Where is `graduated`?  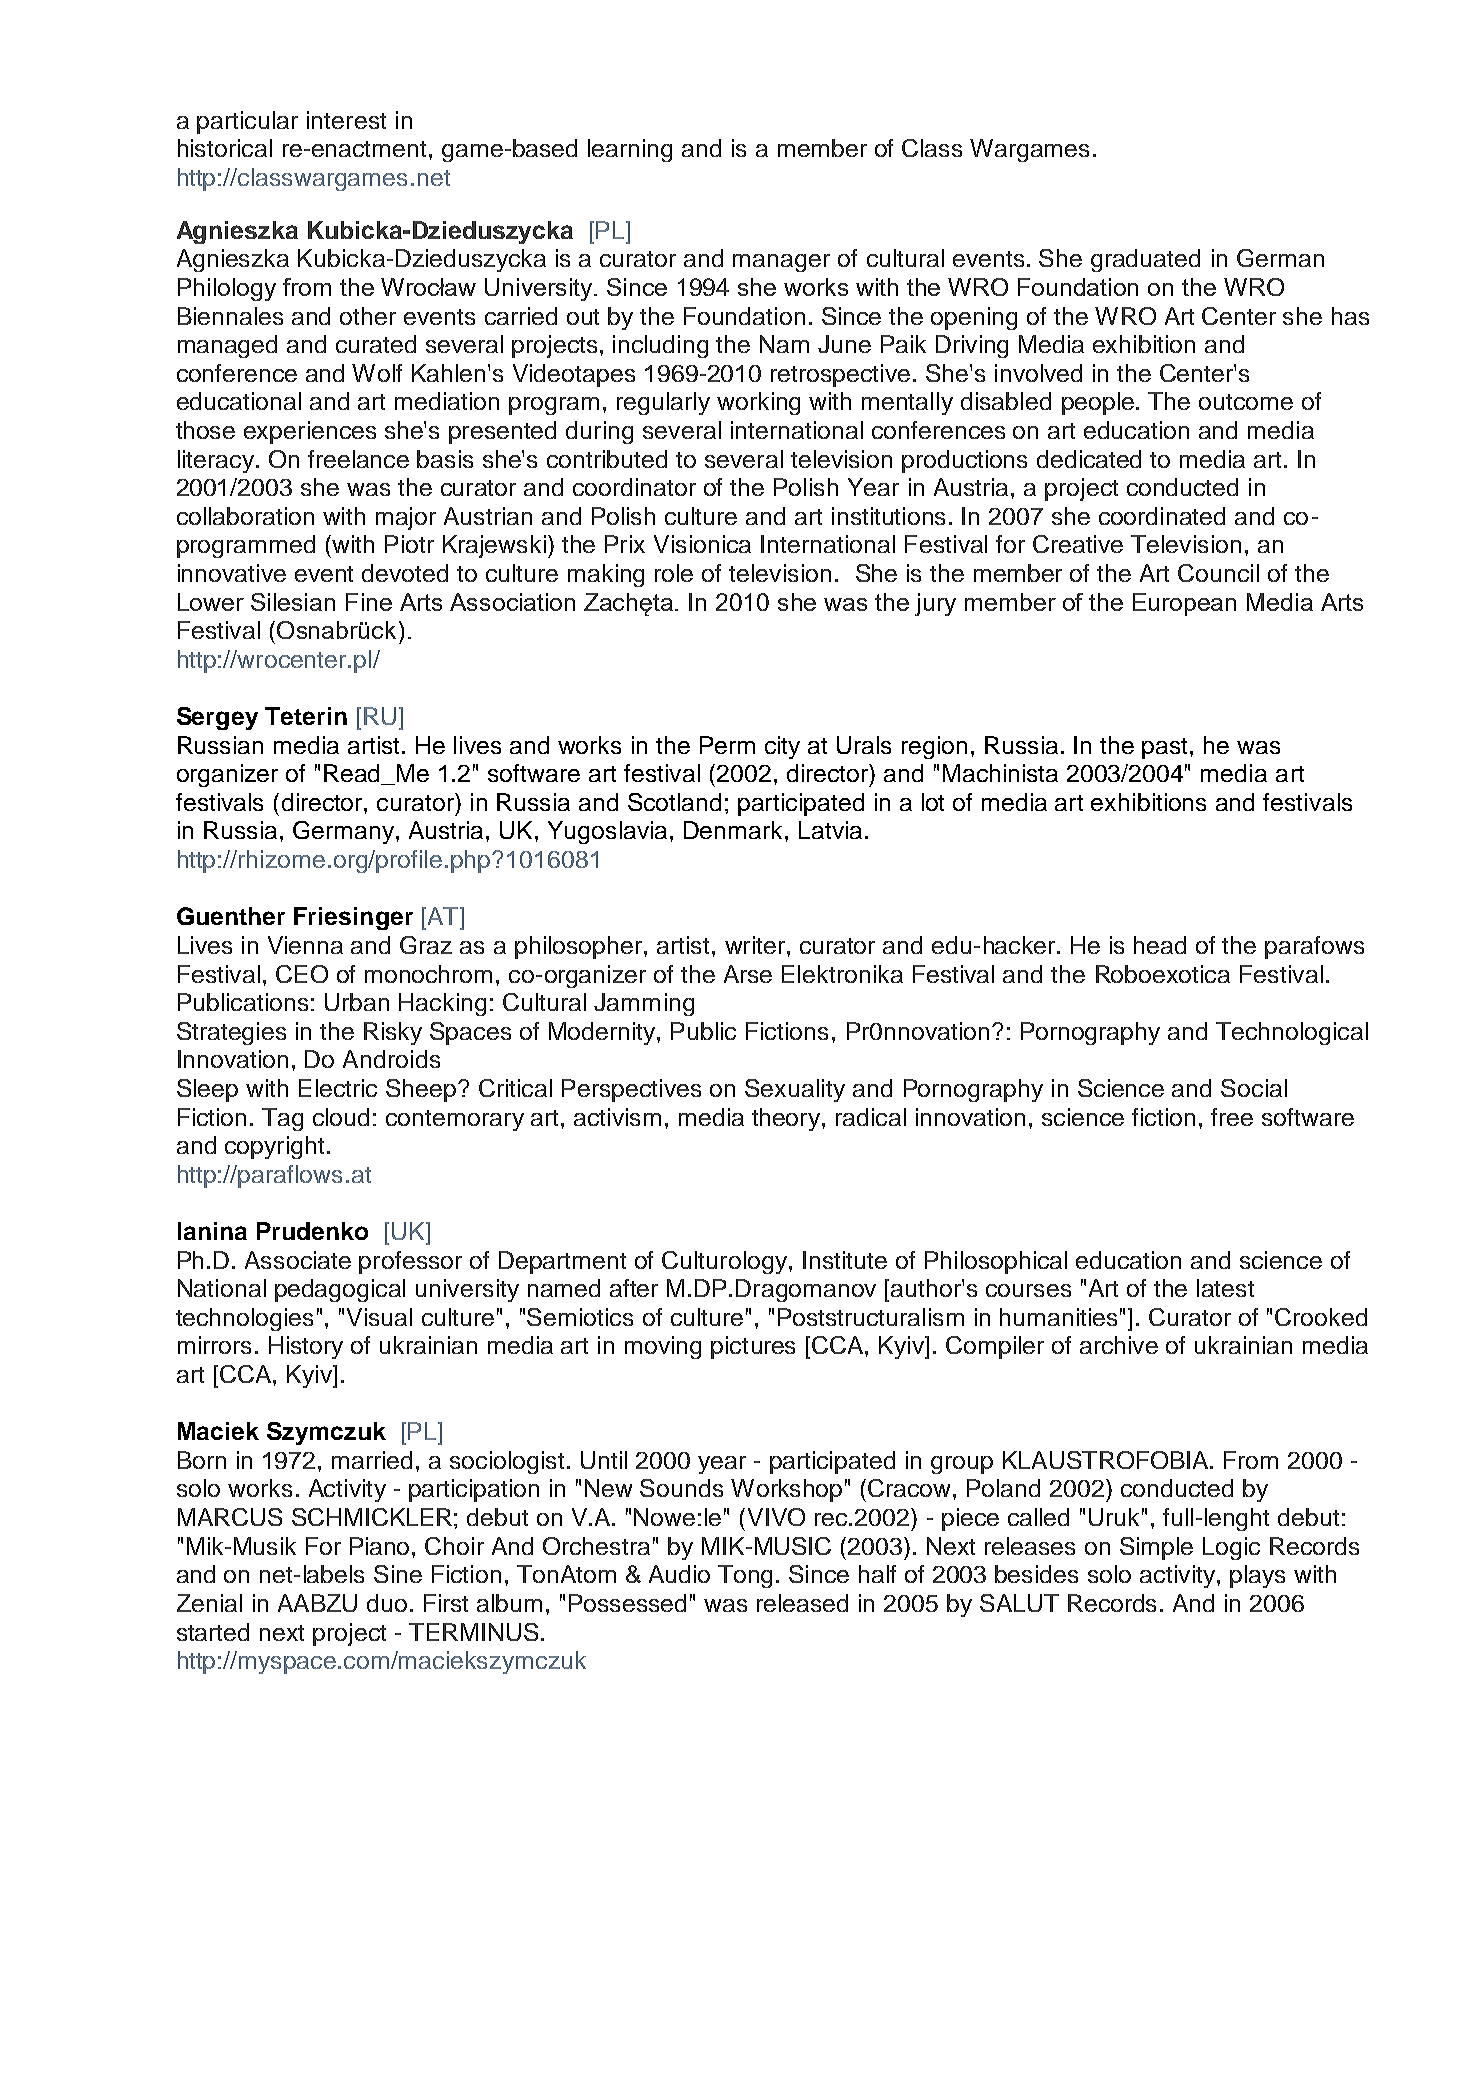 graduated is located at coordinates (1145, 260).
